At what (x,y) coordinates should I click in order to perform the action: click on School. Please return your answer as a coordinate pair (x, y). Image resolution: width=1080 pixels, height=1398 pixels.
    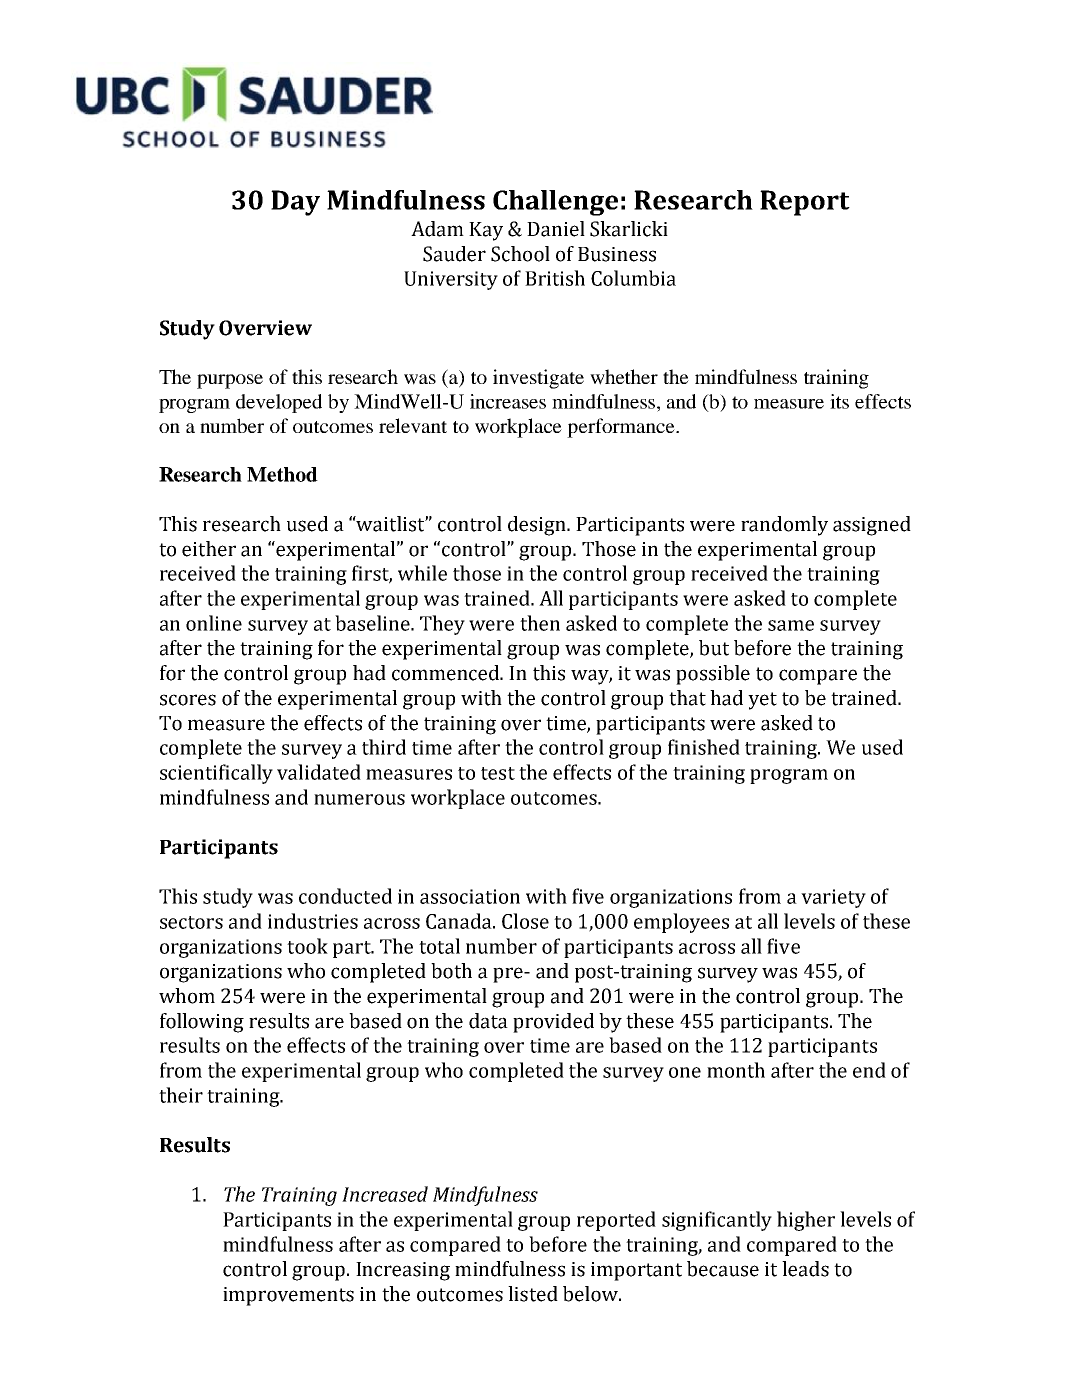
    Looking at the image, I should click on (520, 254).
